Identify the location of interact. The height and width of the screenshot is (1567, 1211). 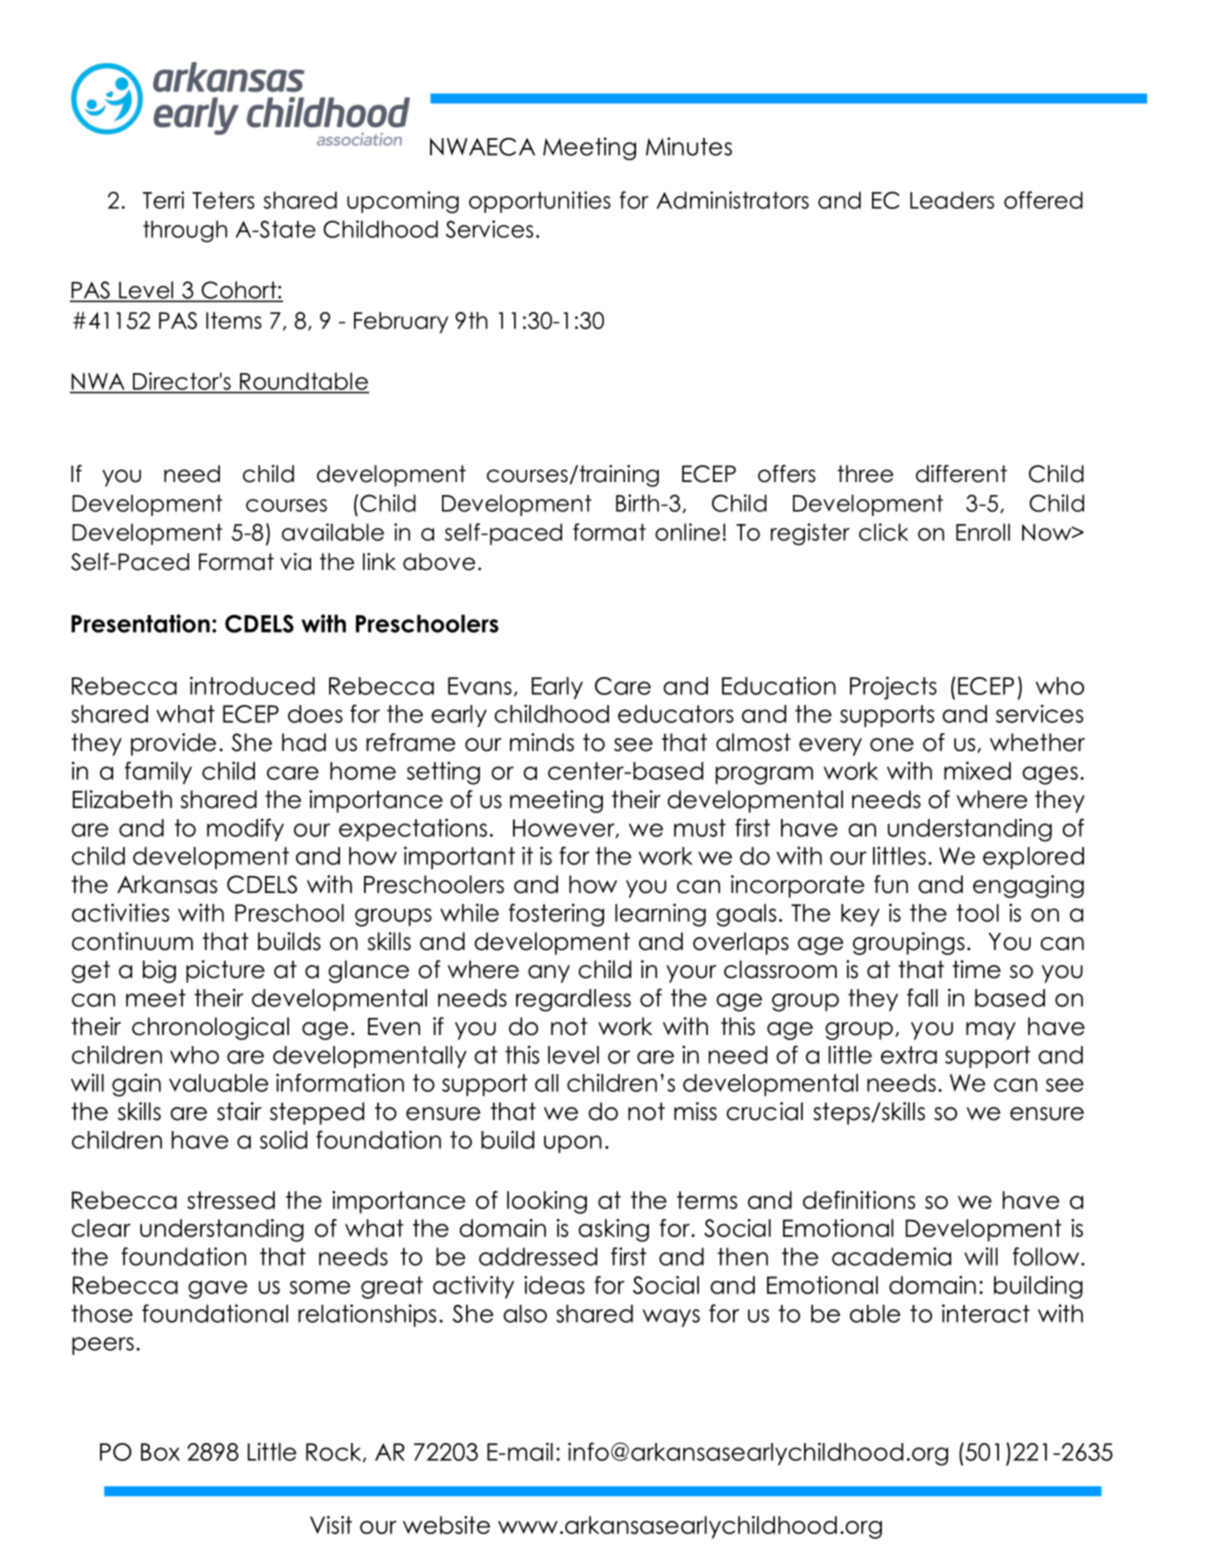
(986, 1313).
